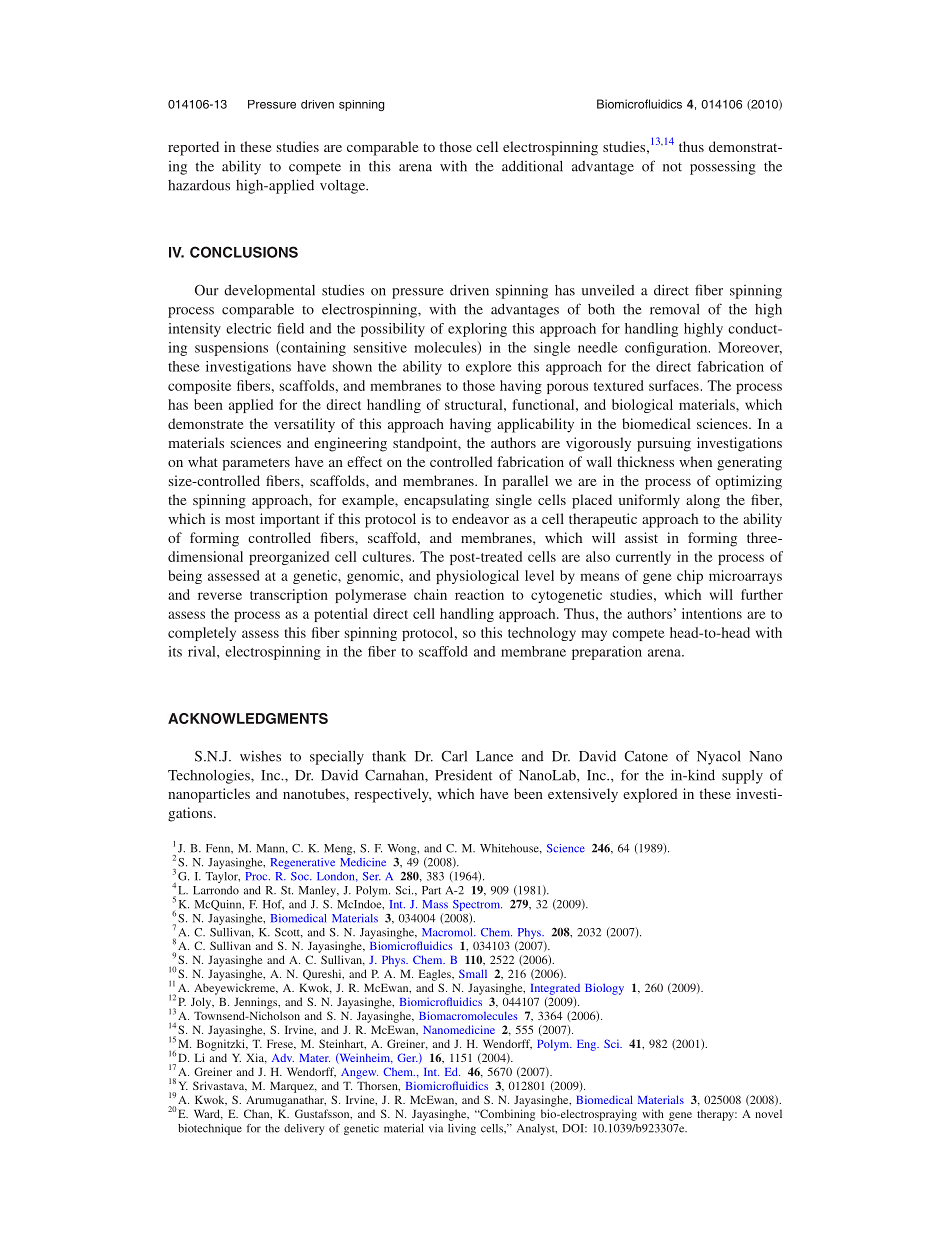 The height and width of the screenshot is (1233, 952). I want to click on parameters, so click(256, 464).
